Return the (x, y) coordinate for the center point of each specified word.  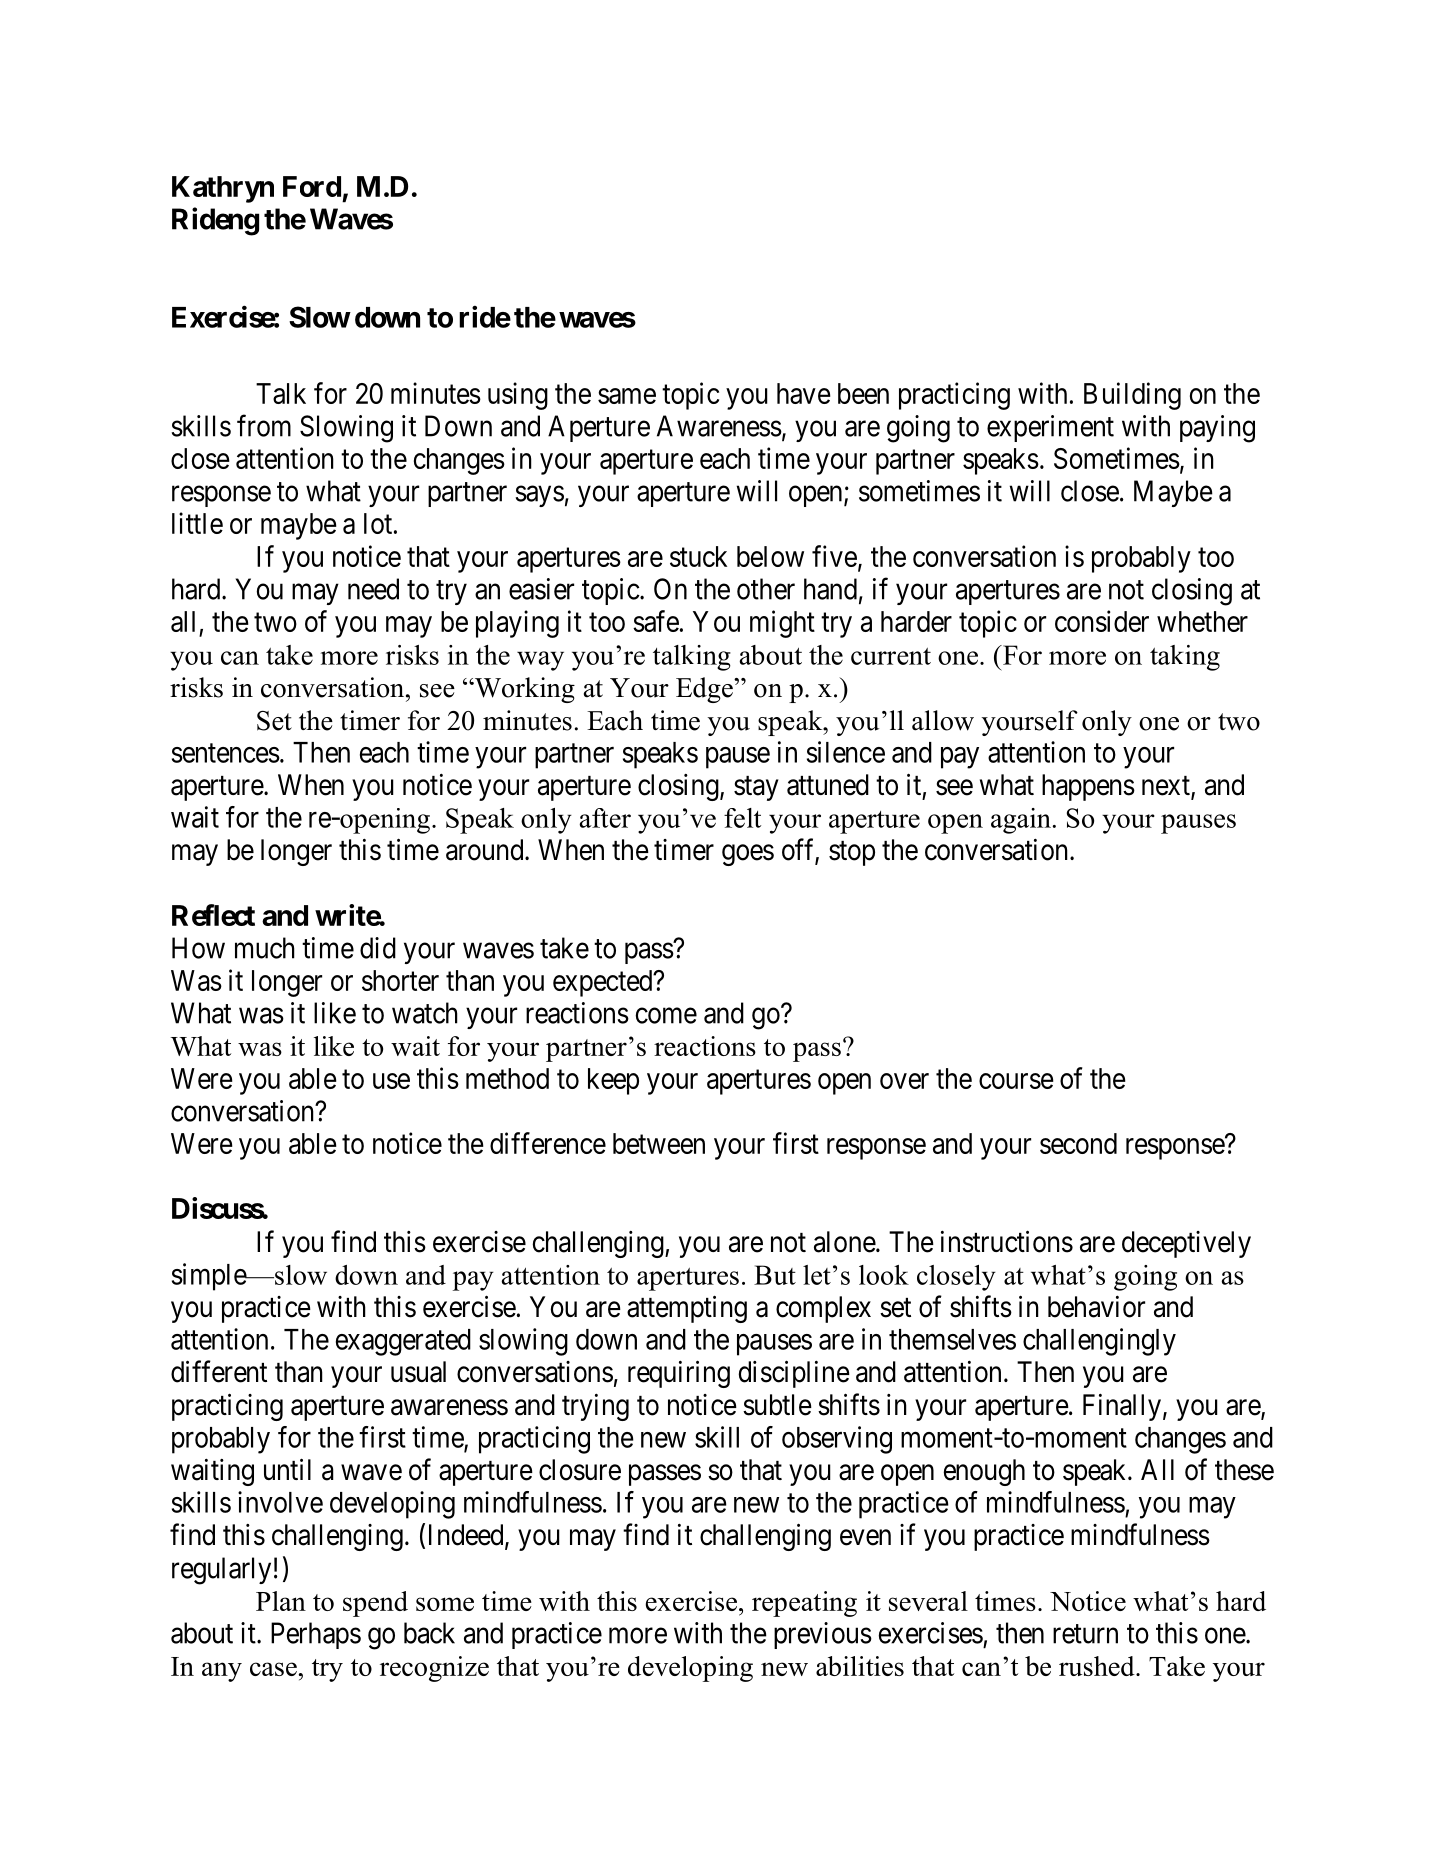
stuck (698, 556)
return (1085, 1634)
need (373, 589)
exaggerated (403, 1342)
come (666, 1016)
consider (1102, 621)
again (1021, 821)
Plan (281, 1601)
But (775, 1275)
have (804, 393)
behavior (1096, 1307)
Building (1132, 396)
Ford (312, 186)
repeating (804, 1604)
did (378, 948)
